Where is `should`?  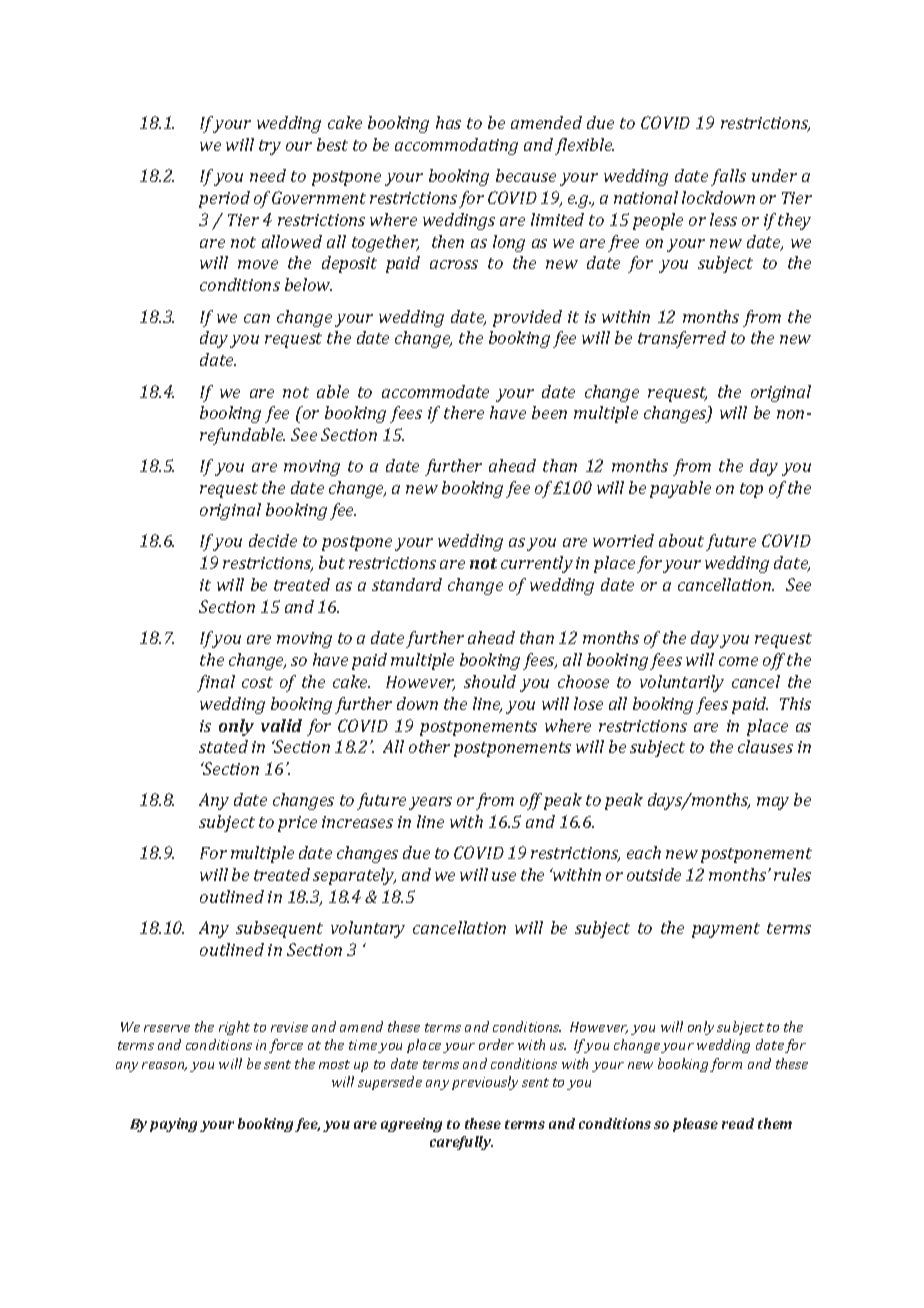
should is located at coordinates (490, 681).
